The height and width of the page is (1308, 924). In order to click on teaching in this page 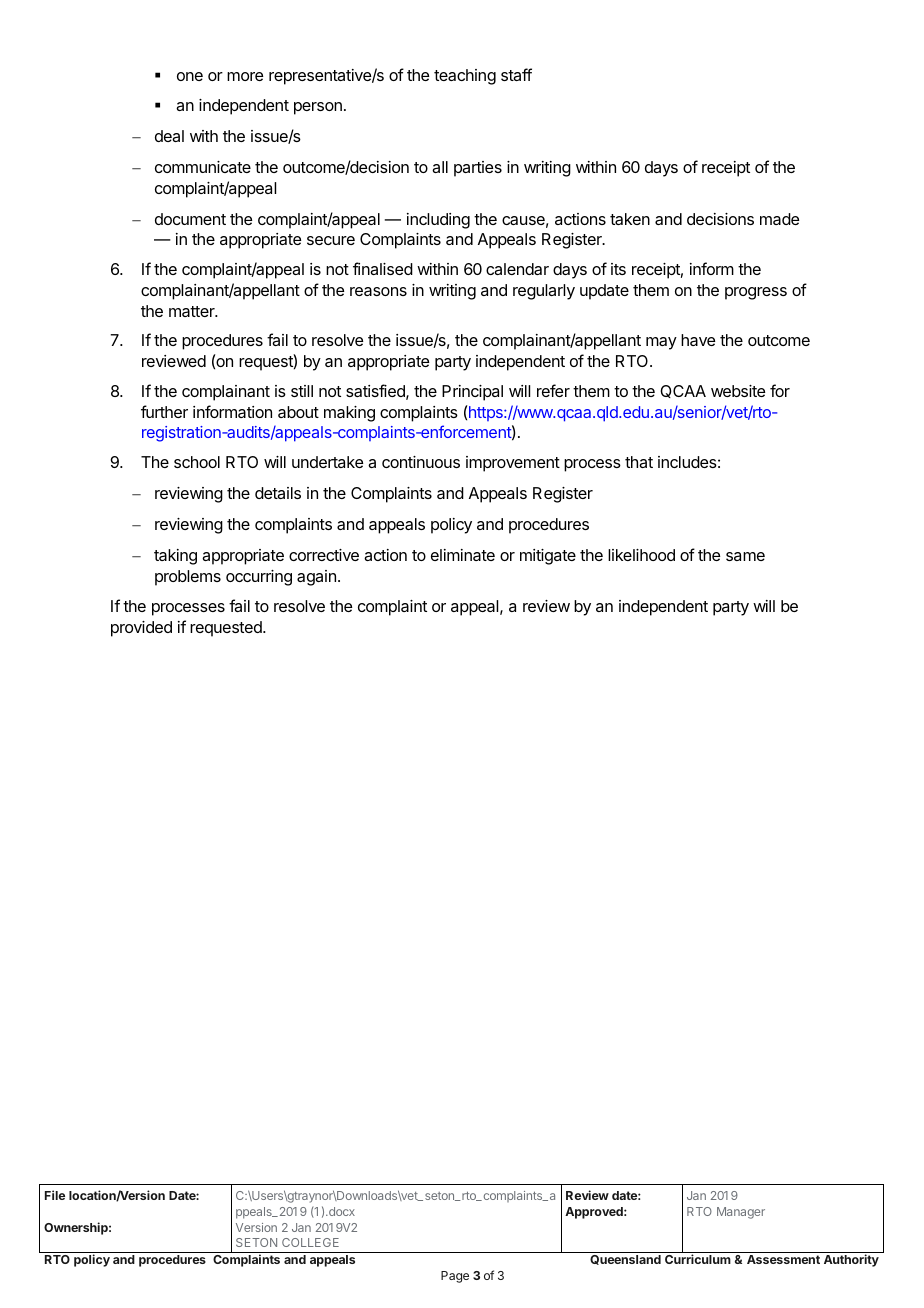, I will do `click(465, 77)`.
